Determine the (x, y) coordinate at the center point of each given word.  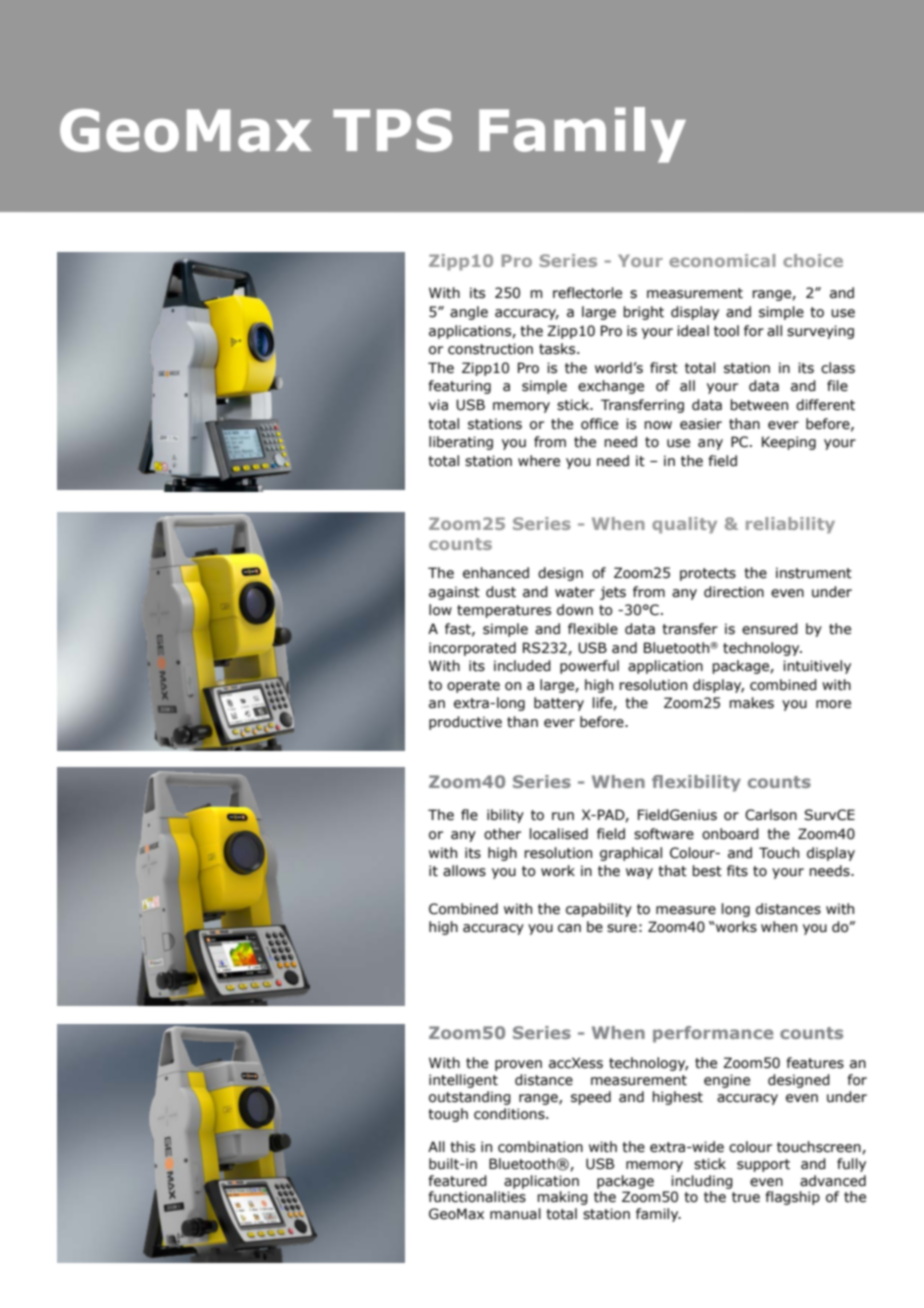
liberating (461, 443)
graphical (631, 854)
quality (684, 525)
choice (813, 260)
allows (464, 871)
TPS (392, 130)
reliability (790, 525)
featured (458, 1181)
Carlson (771, 815)
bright (643, 313)
